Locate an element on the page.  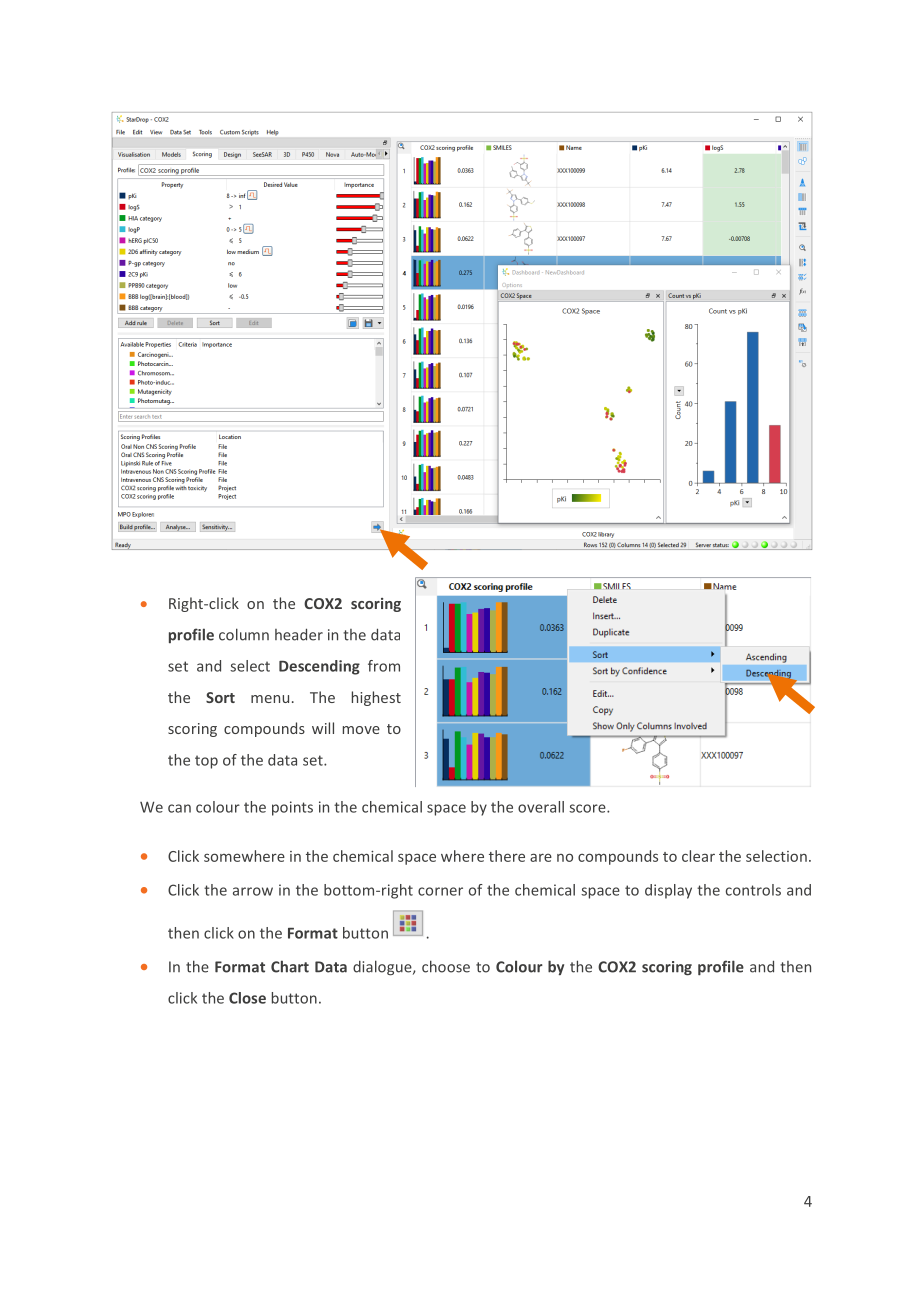
Close is located at coordinates (247, 998).
